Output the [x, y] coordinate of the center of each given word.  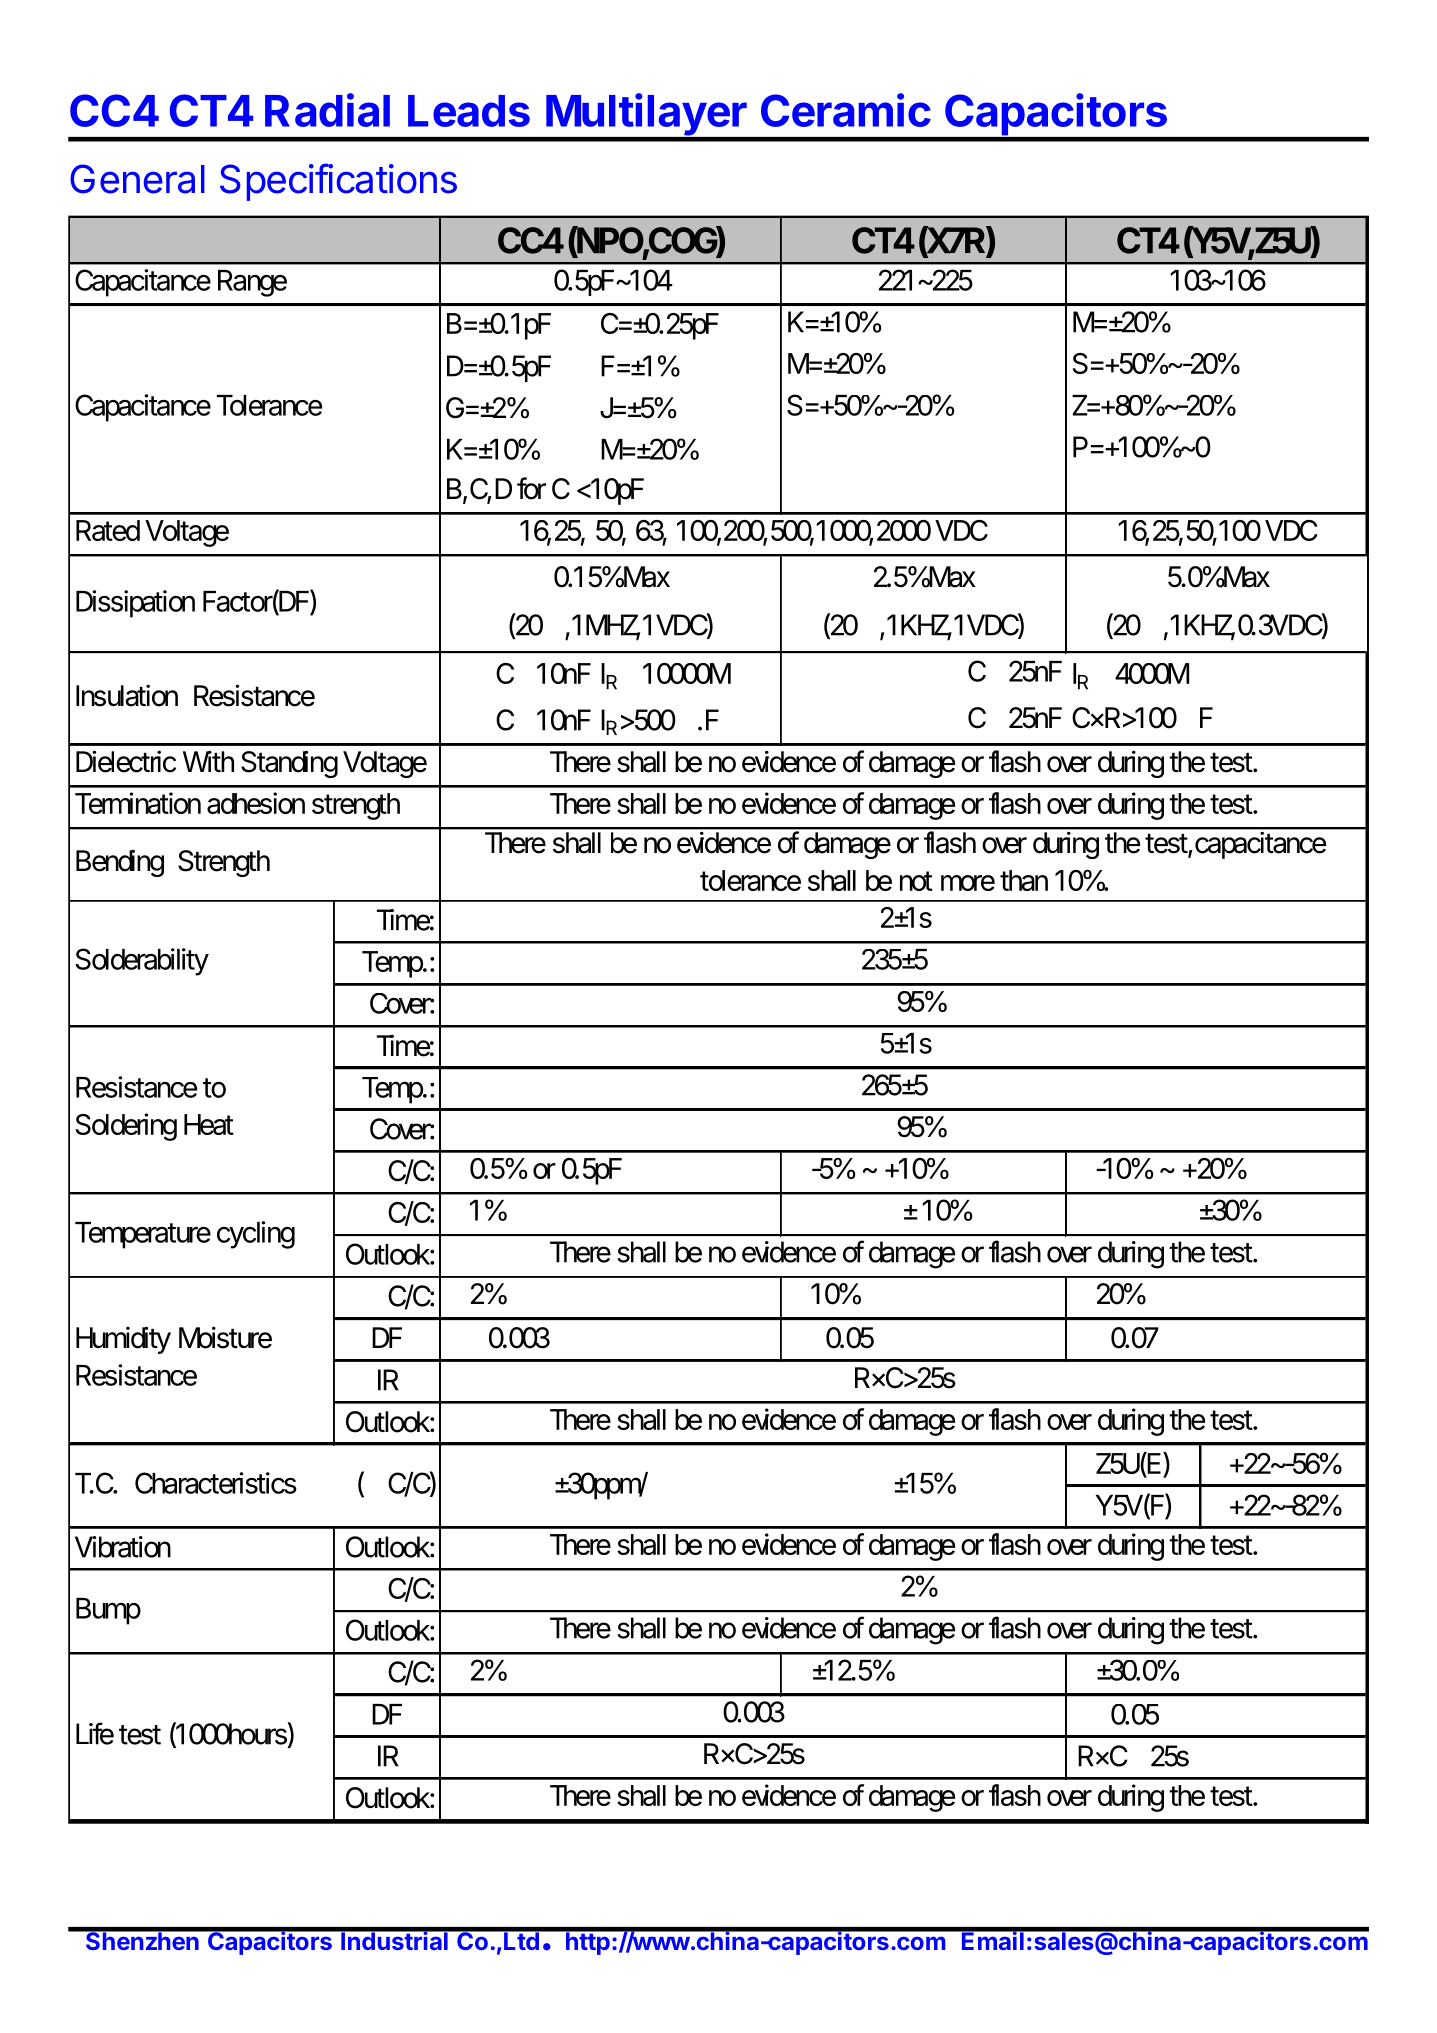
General [137, 179]
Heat [209, 1124]
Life [95, 1733]
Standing [289, 764]
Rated [108, 530]
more [968, 883]
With [208, 761]
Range [252, 283]
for [531, 488]
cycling [256, 1235]
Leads [469, 111]
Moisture [225, 1337]
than [1024, 880]
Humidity [123, 1340]
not [916, 881]
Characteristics [216, 1483]
